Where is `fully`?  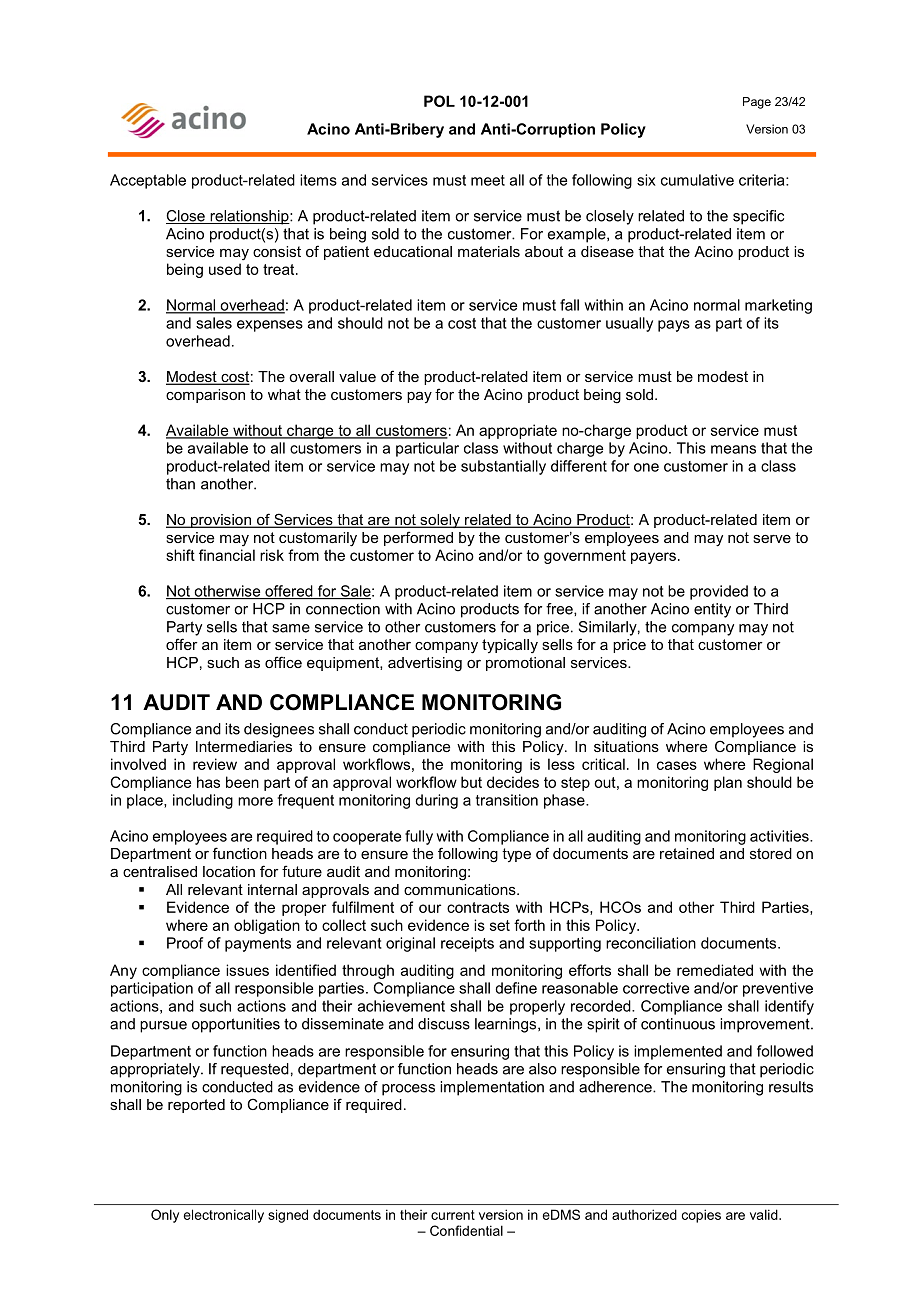
fully is located at coordinates (419, 837).
